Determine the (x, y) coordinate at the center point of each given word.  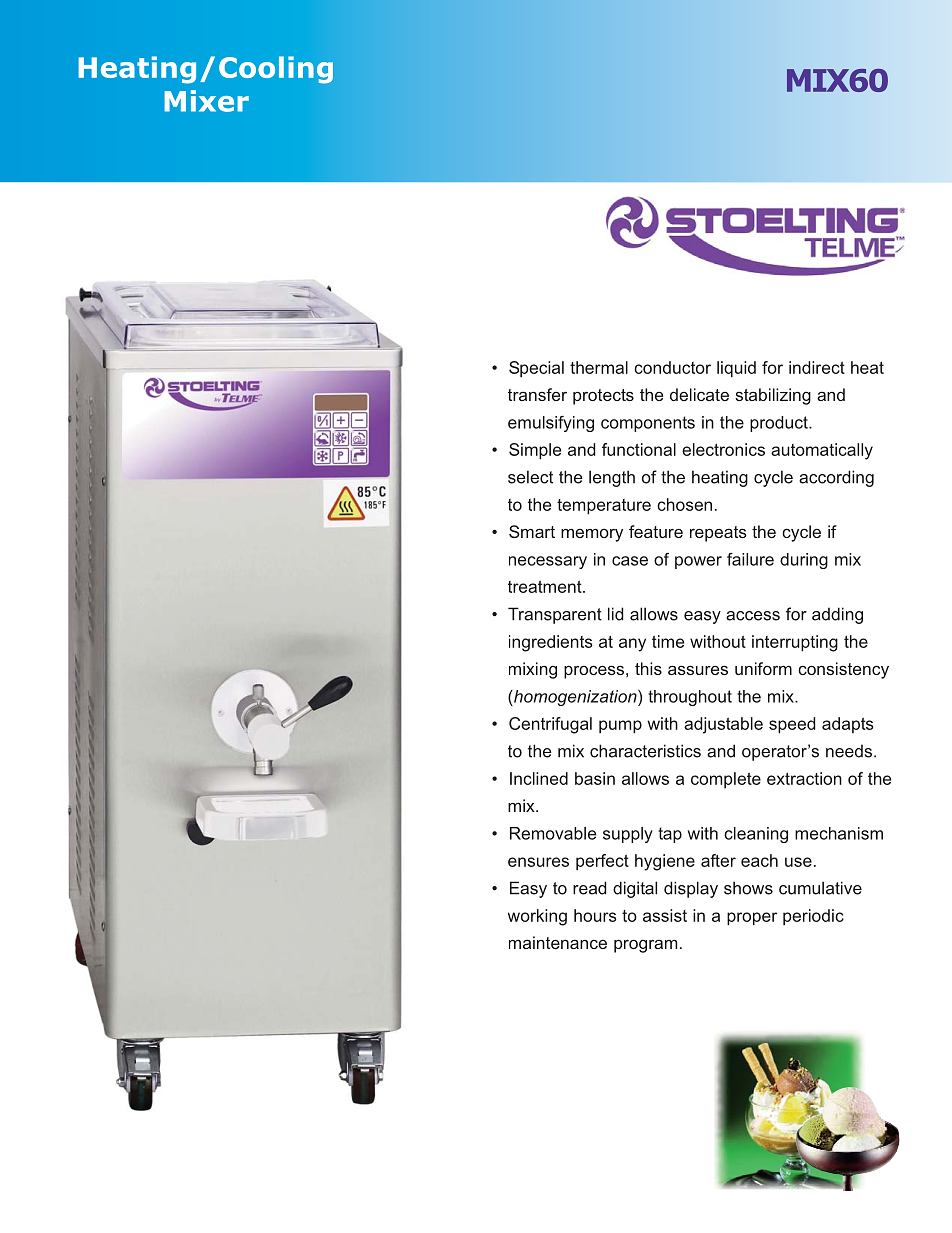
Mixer (206, 101)
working (537, 917)
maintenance (558, 942)
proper (752, 919)
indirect (817, 367)
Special (536, 369)
